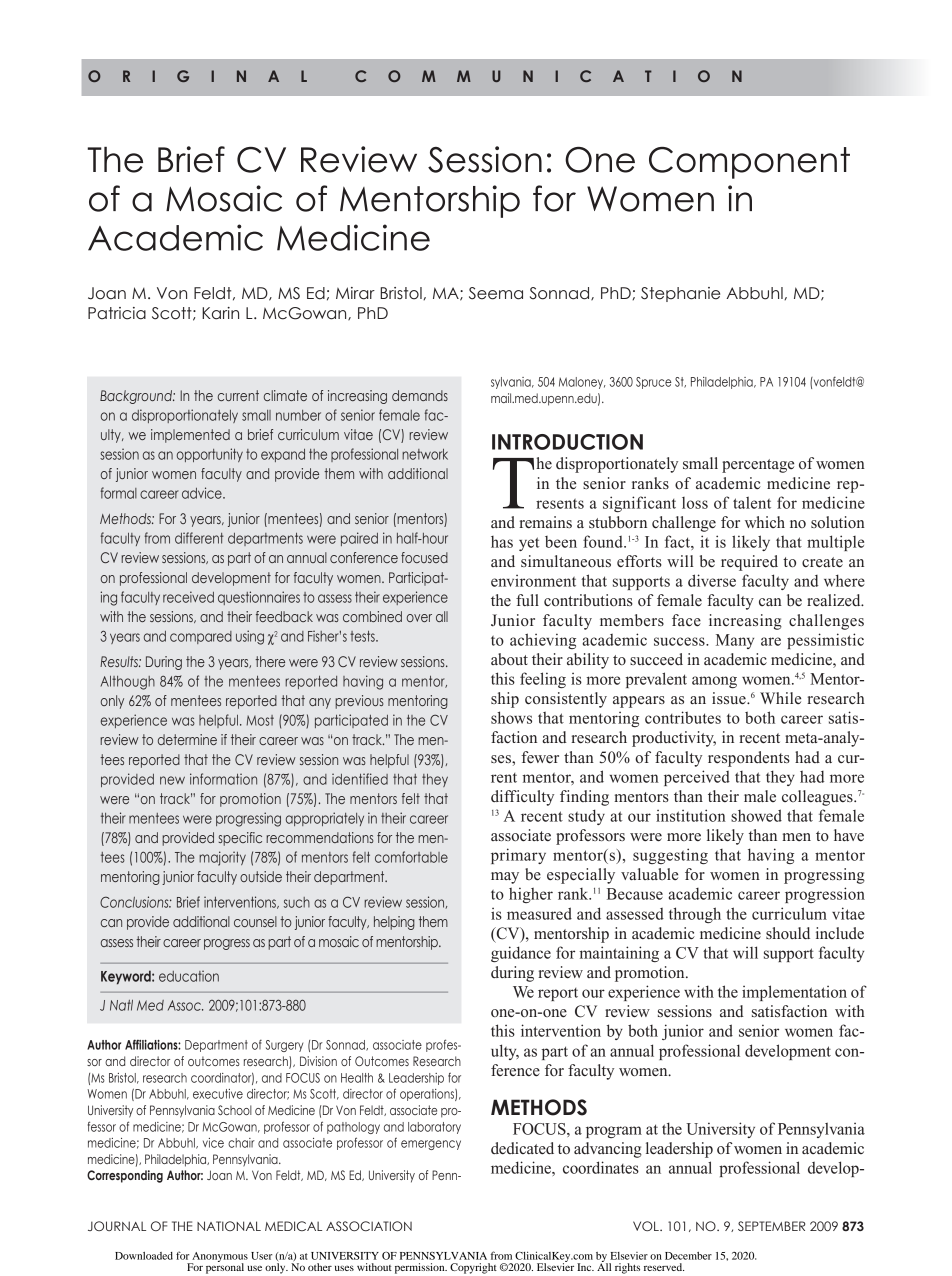 The image size is (952, 1276). I want to click on majority, so click(222, 858).
